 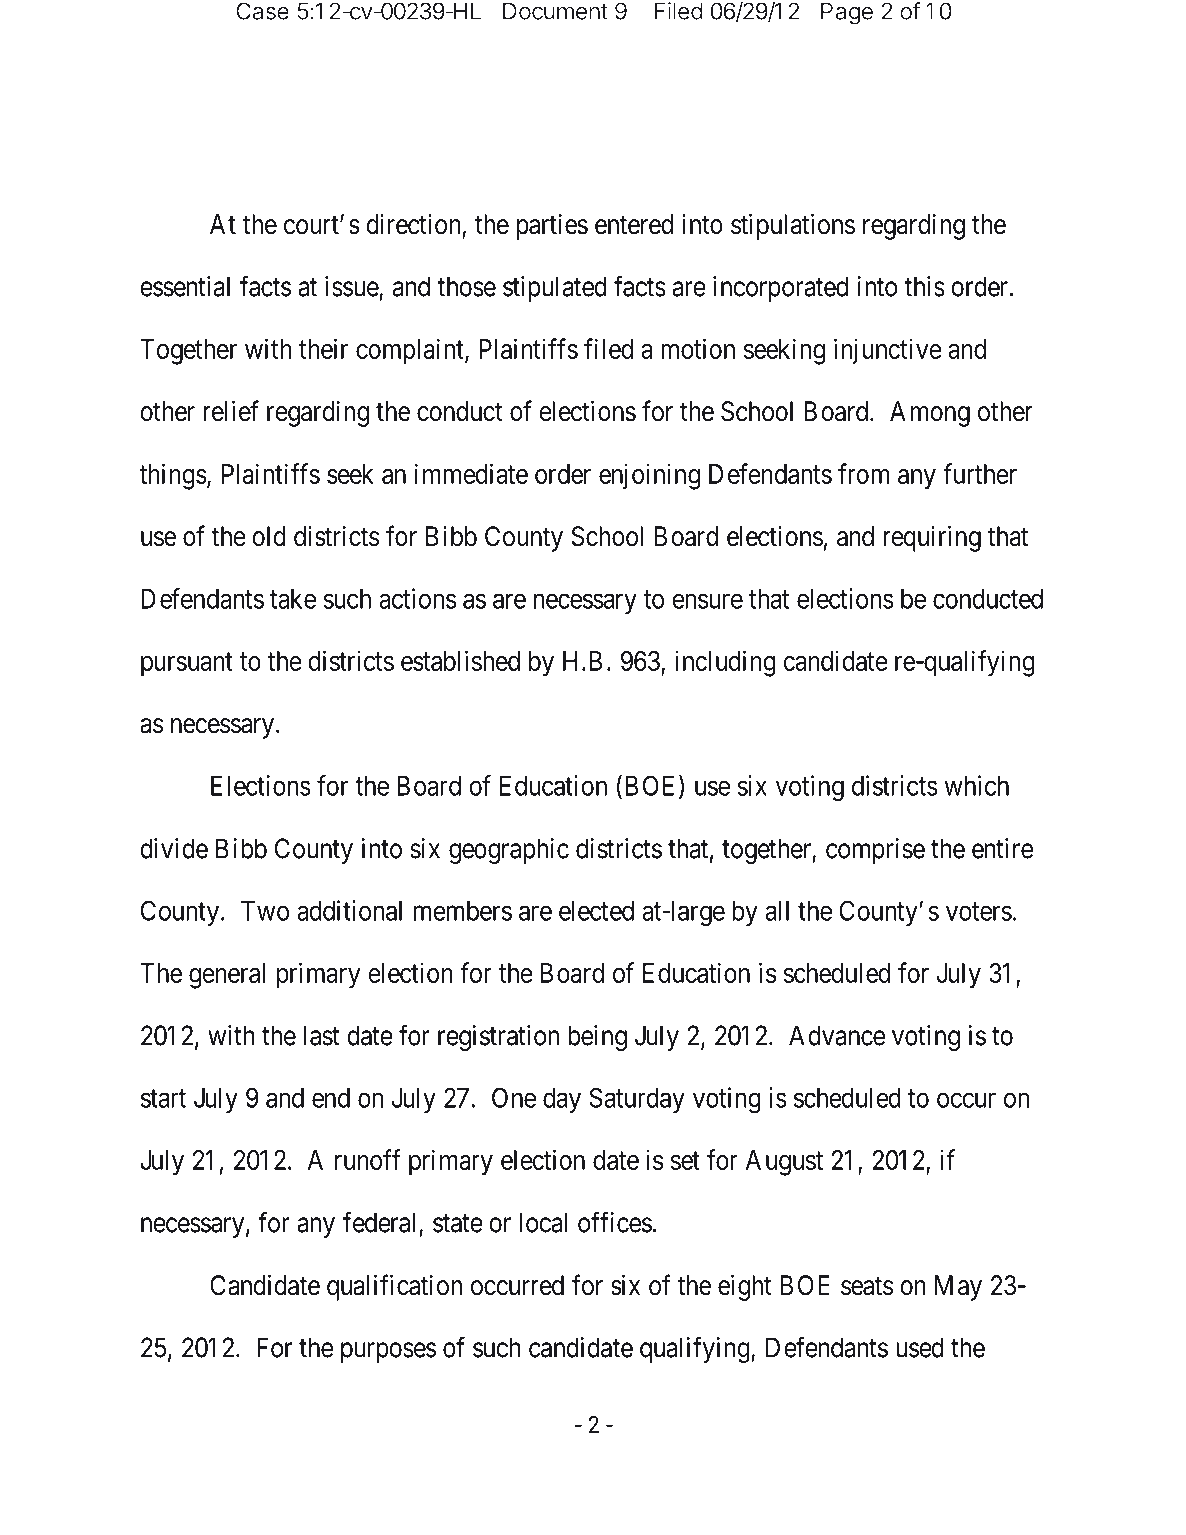 What do you see at coordinates (867, 1286) in the image?
I see `seats` at bounding box center [867, 1286].
